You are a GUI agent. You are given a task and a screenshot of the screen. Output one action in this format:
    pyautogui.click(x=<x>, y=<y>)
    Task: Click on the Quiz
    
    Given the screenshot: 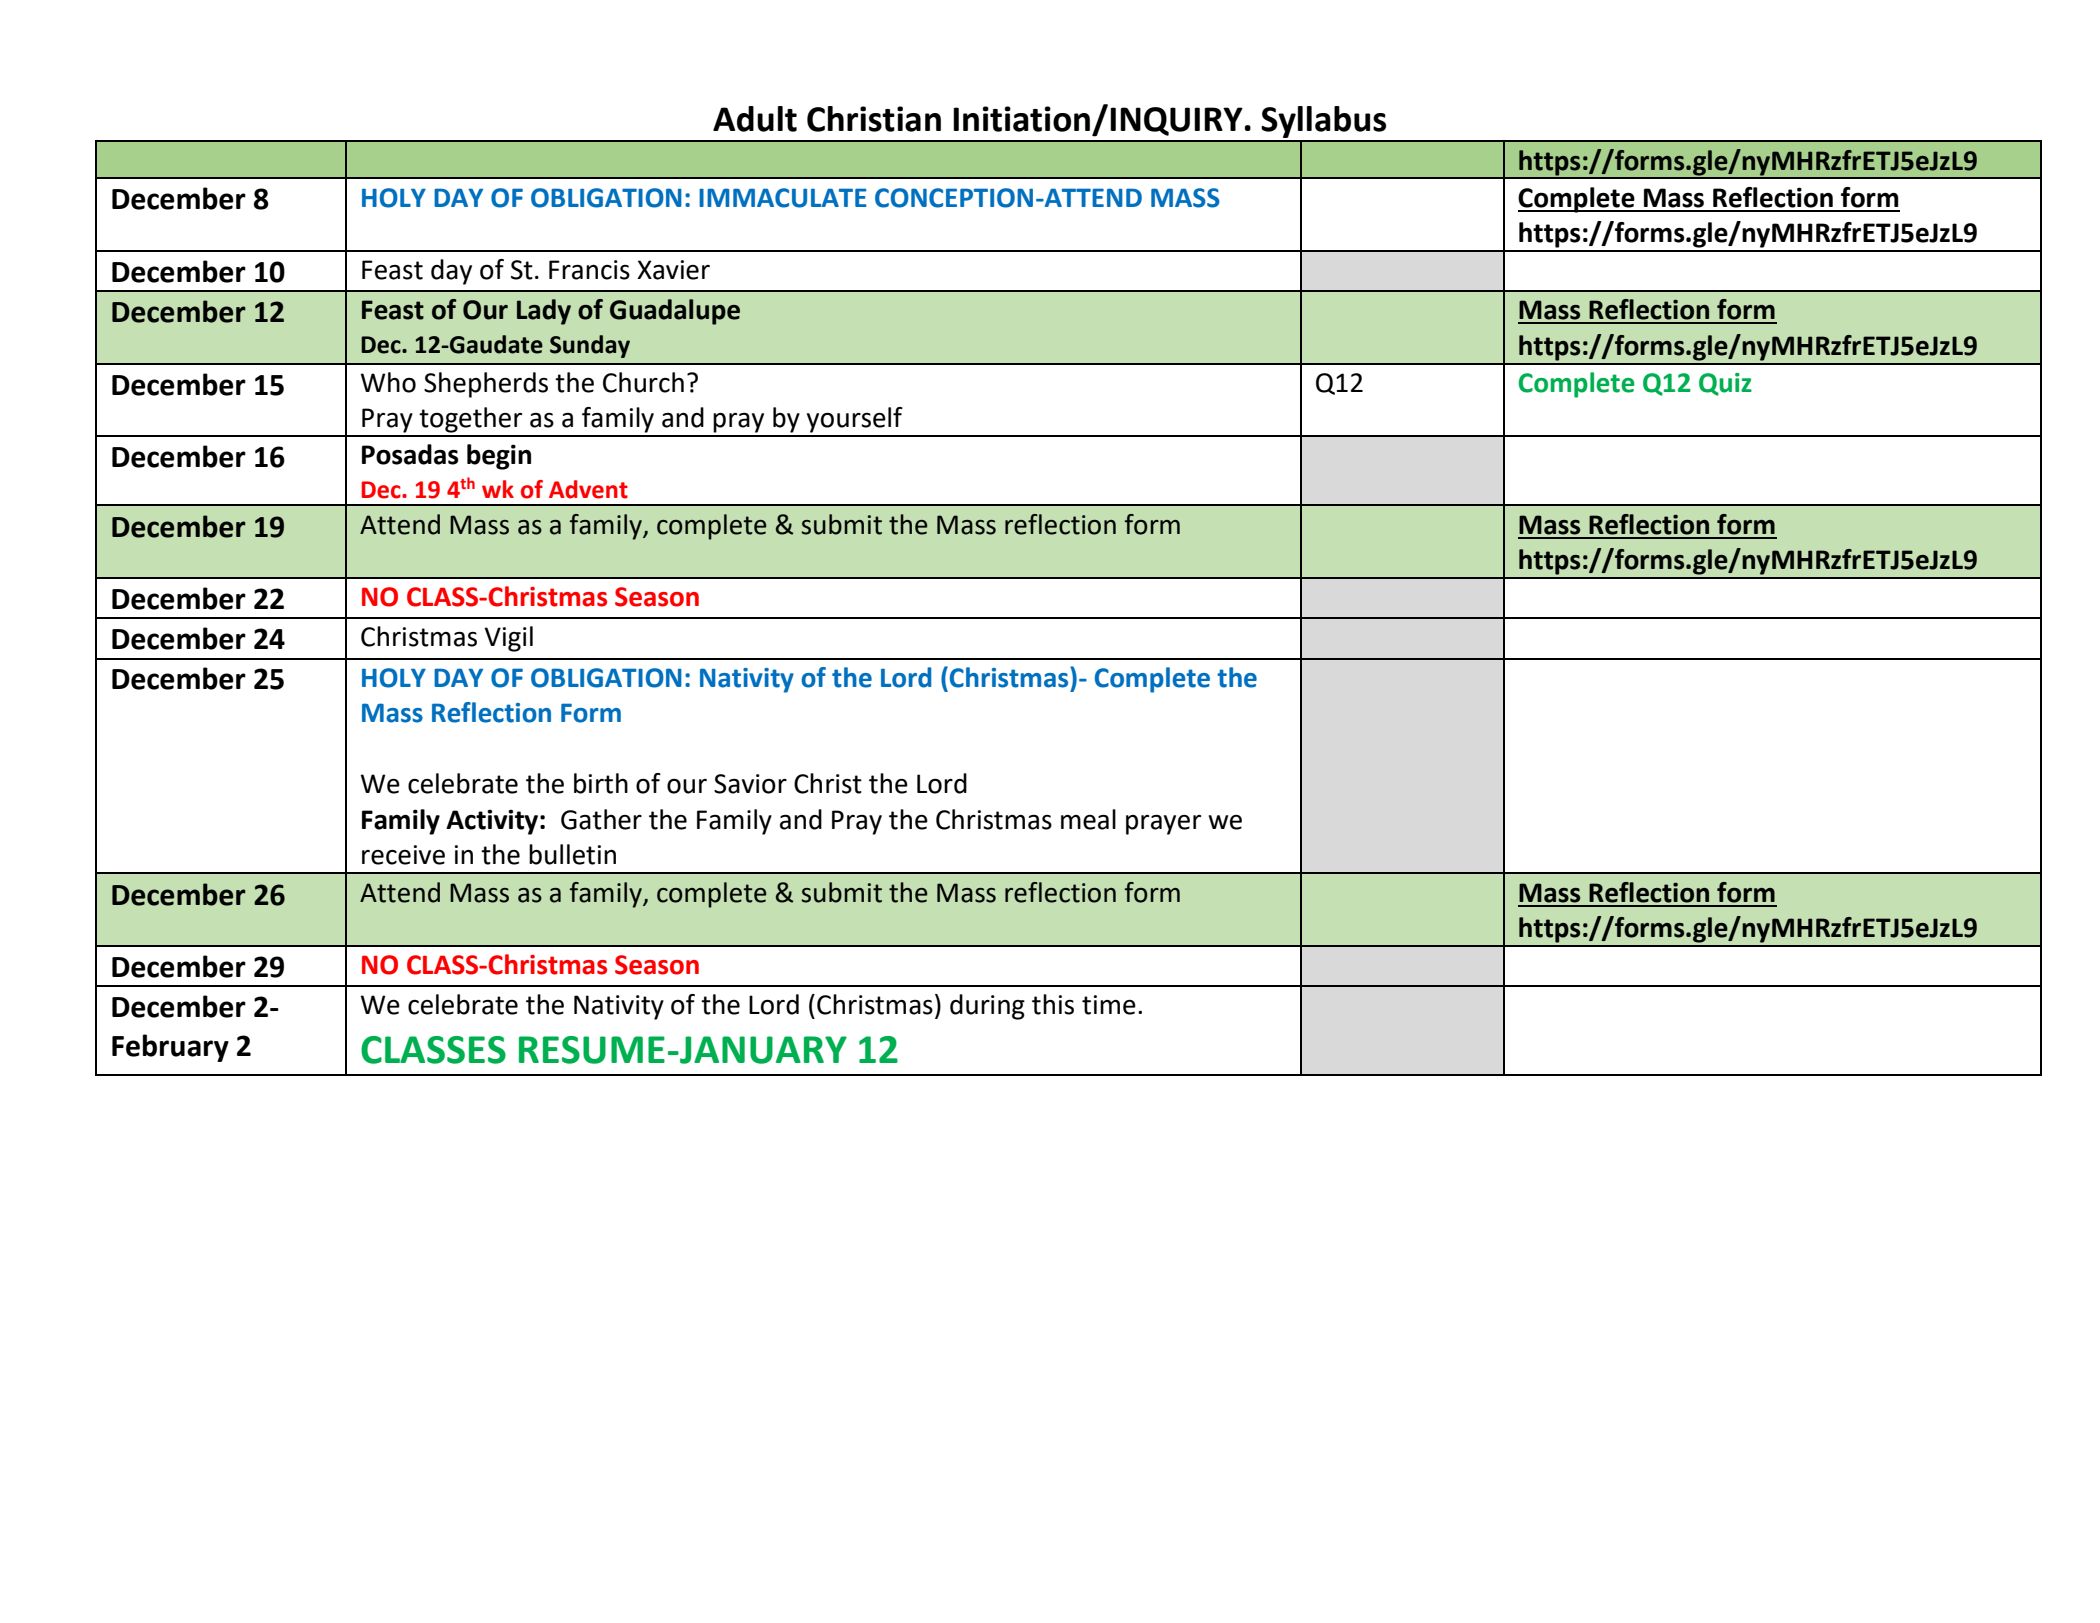 What is the action you would take?
    pyautogui.click(x=1725, y=384)
